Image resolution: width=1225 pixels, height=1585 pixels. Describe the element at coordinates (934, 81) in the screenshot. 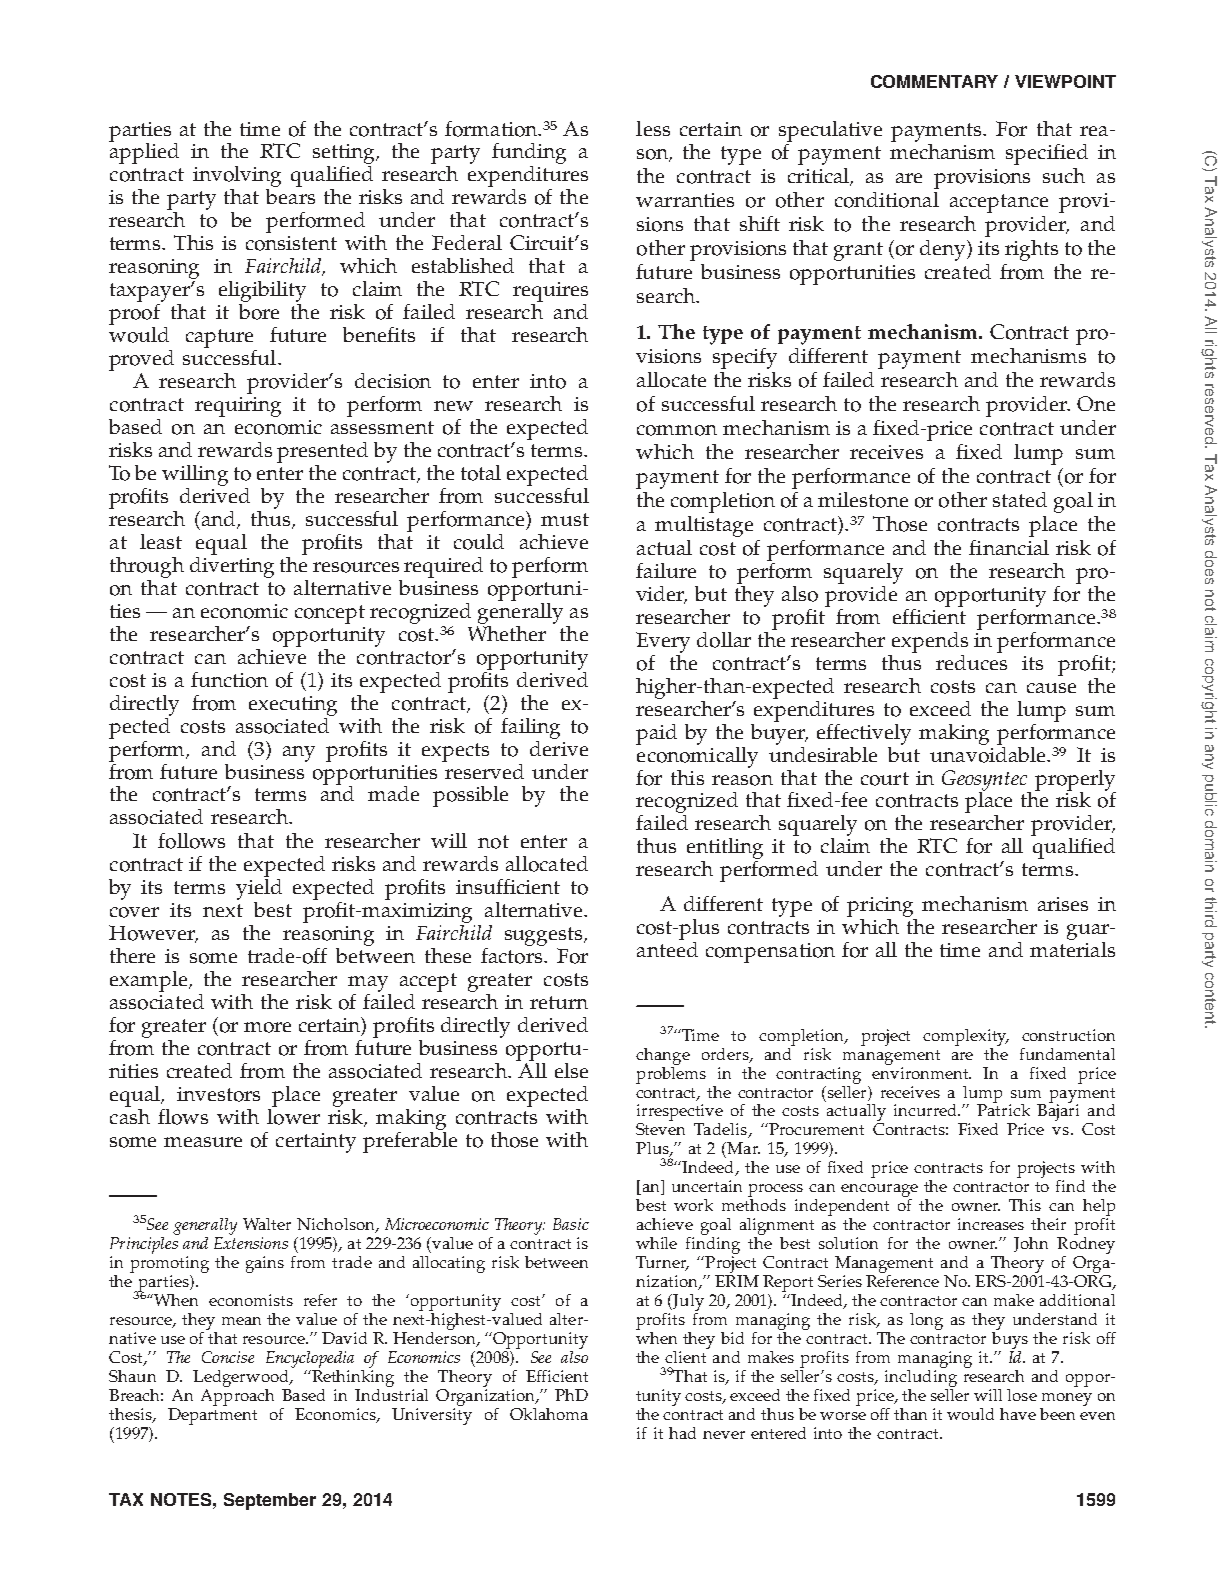

I see `COMMENTARY` at that location.
